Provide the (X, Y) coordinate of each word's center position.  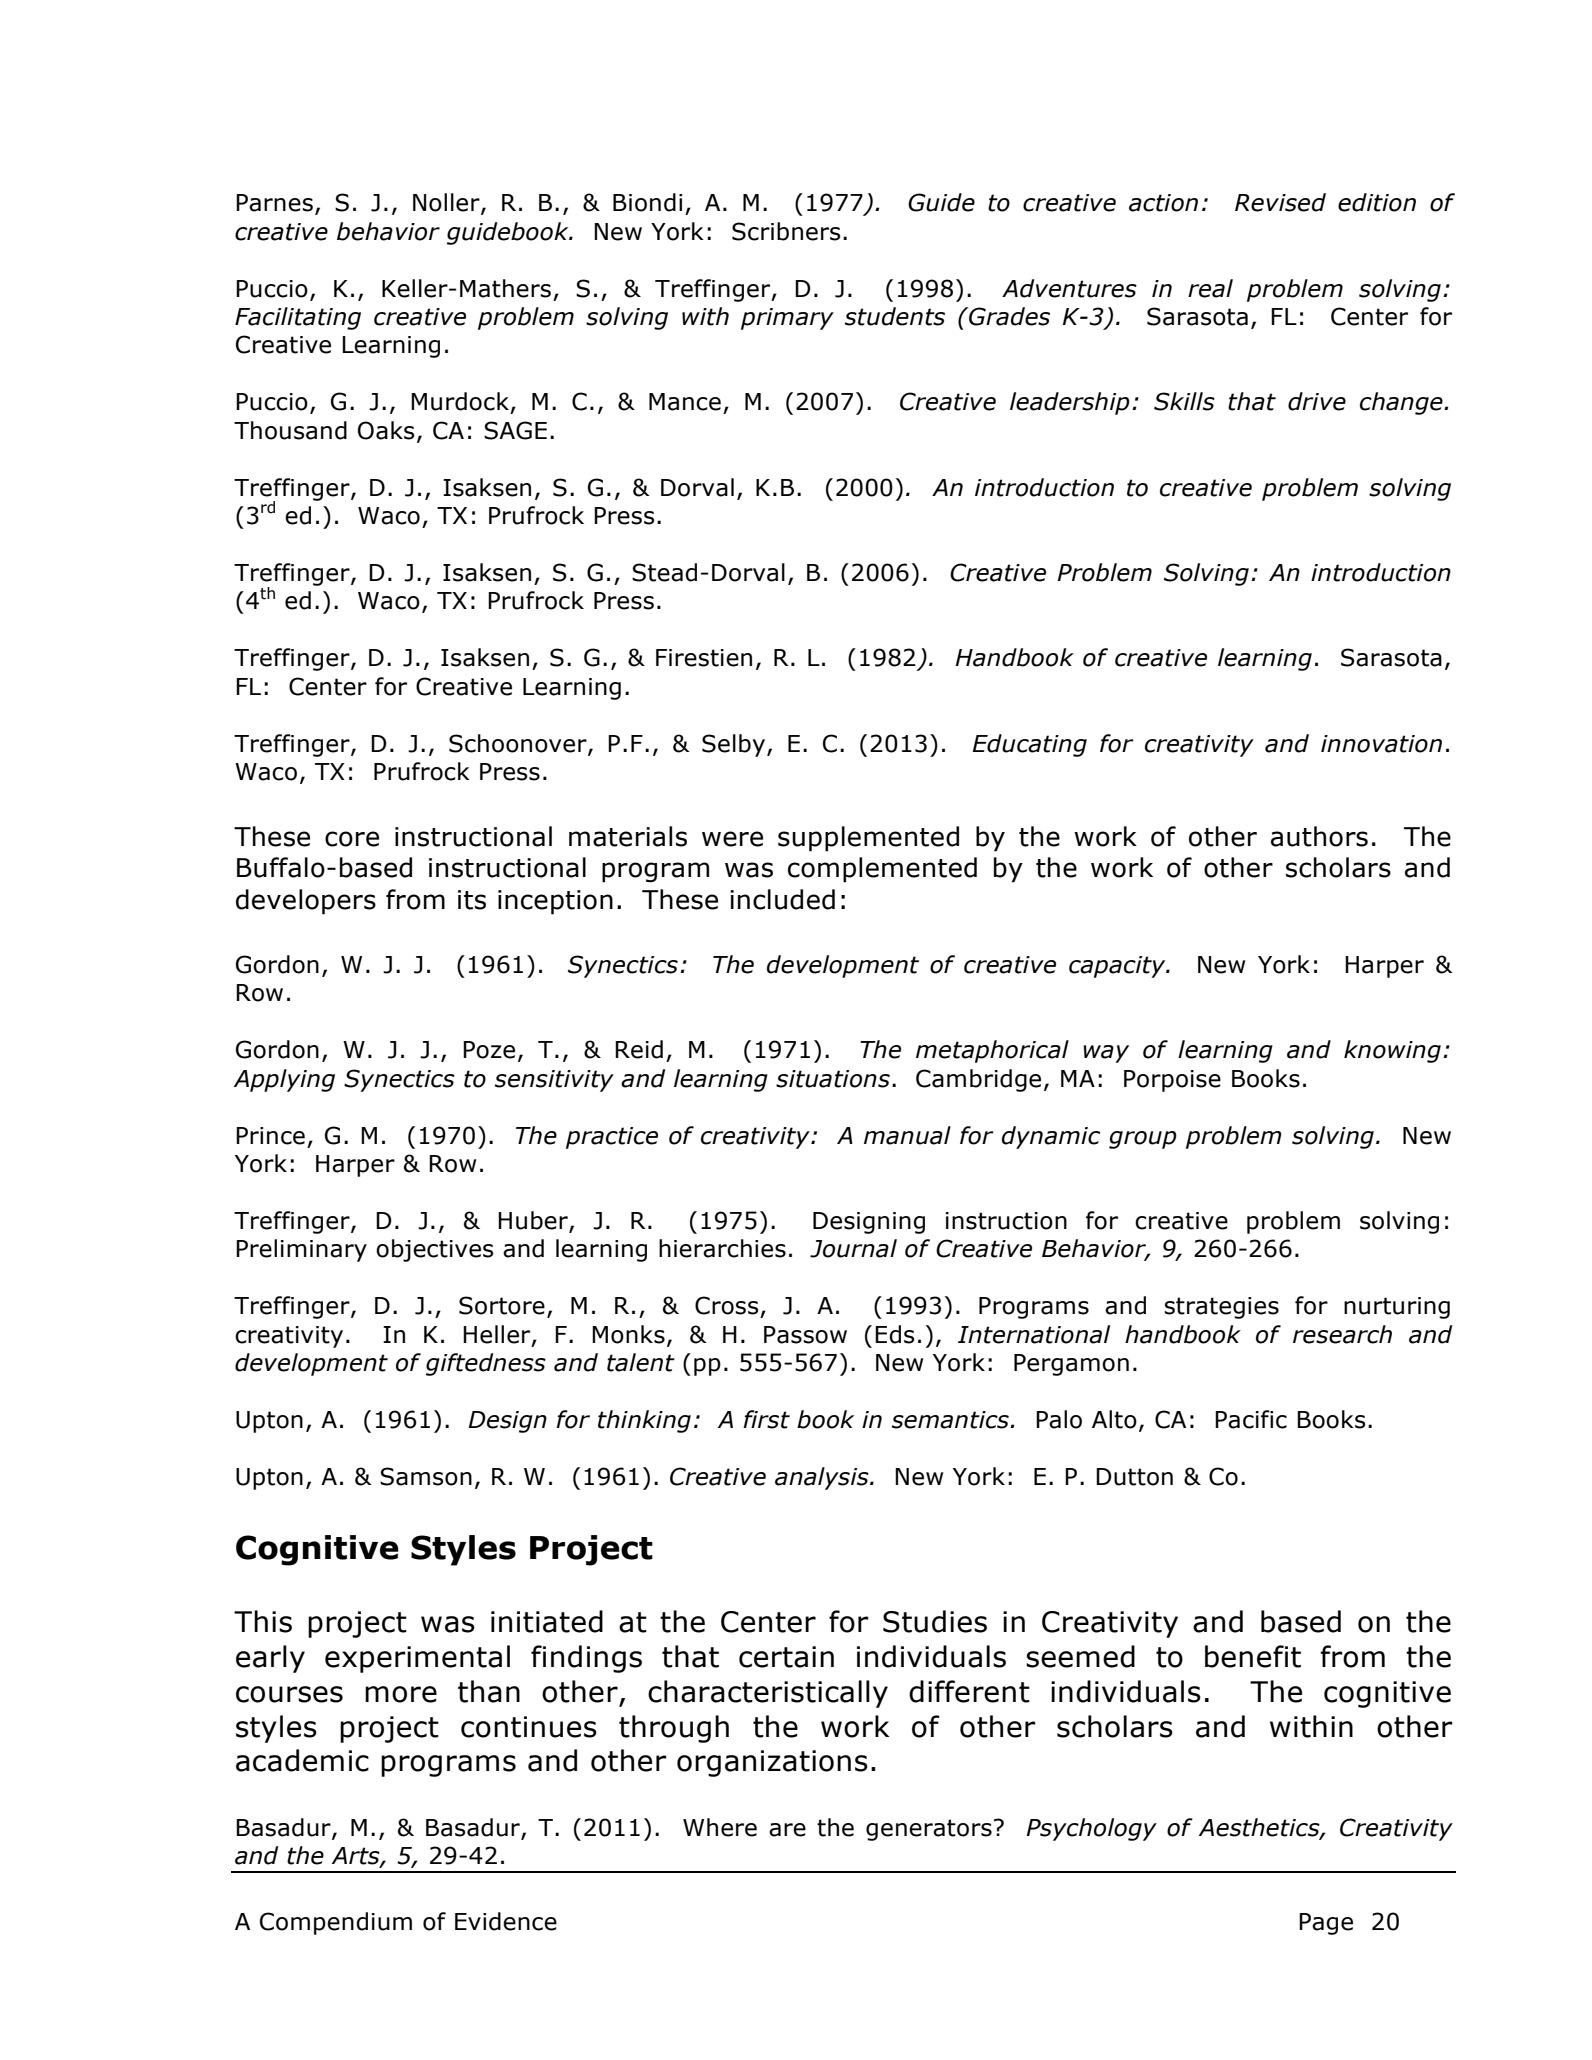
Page (1326, 1924)
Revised (1280, 202)
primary (787, 319)
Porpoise (1172, 1081)
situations (833, 1079)
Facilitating (298, 318)
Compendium (336, 1923)
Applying (284, 1080)
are (787, 1830)
